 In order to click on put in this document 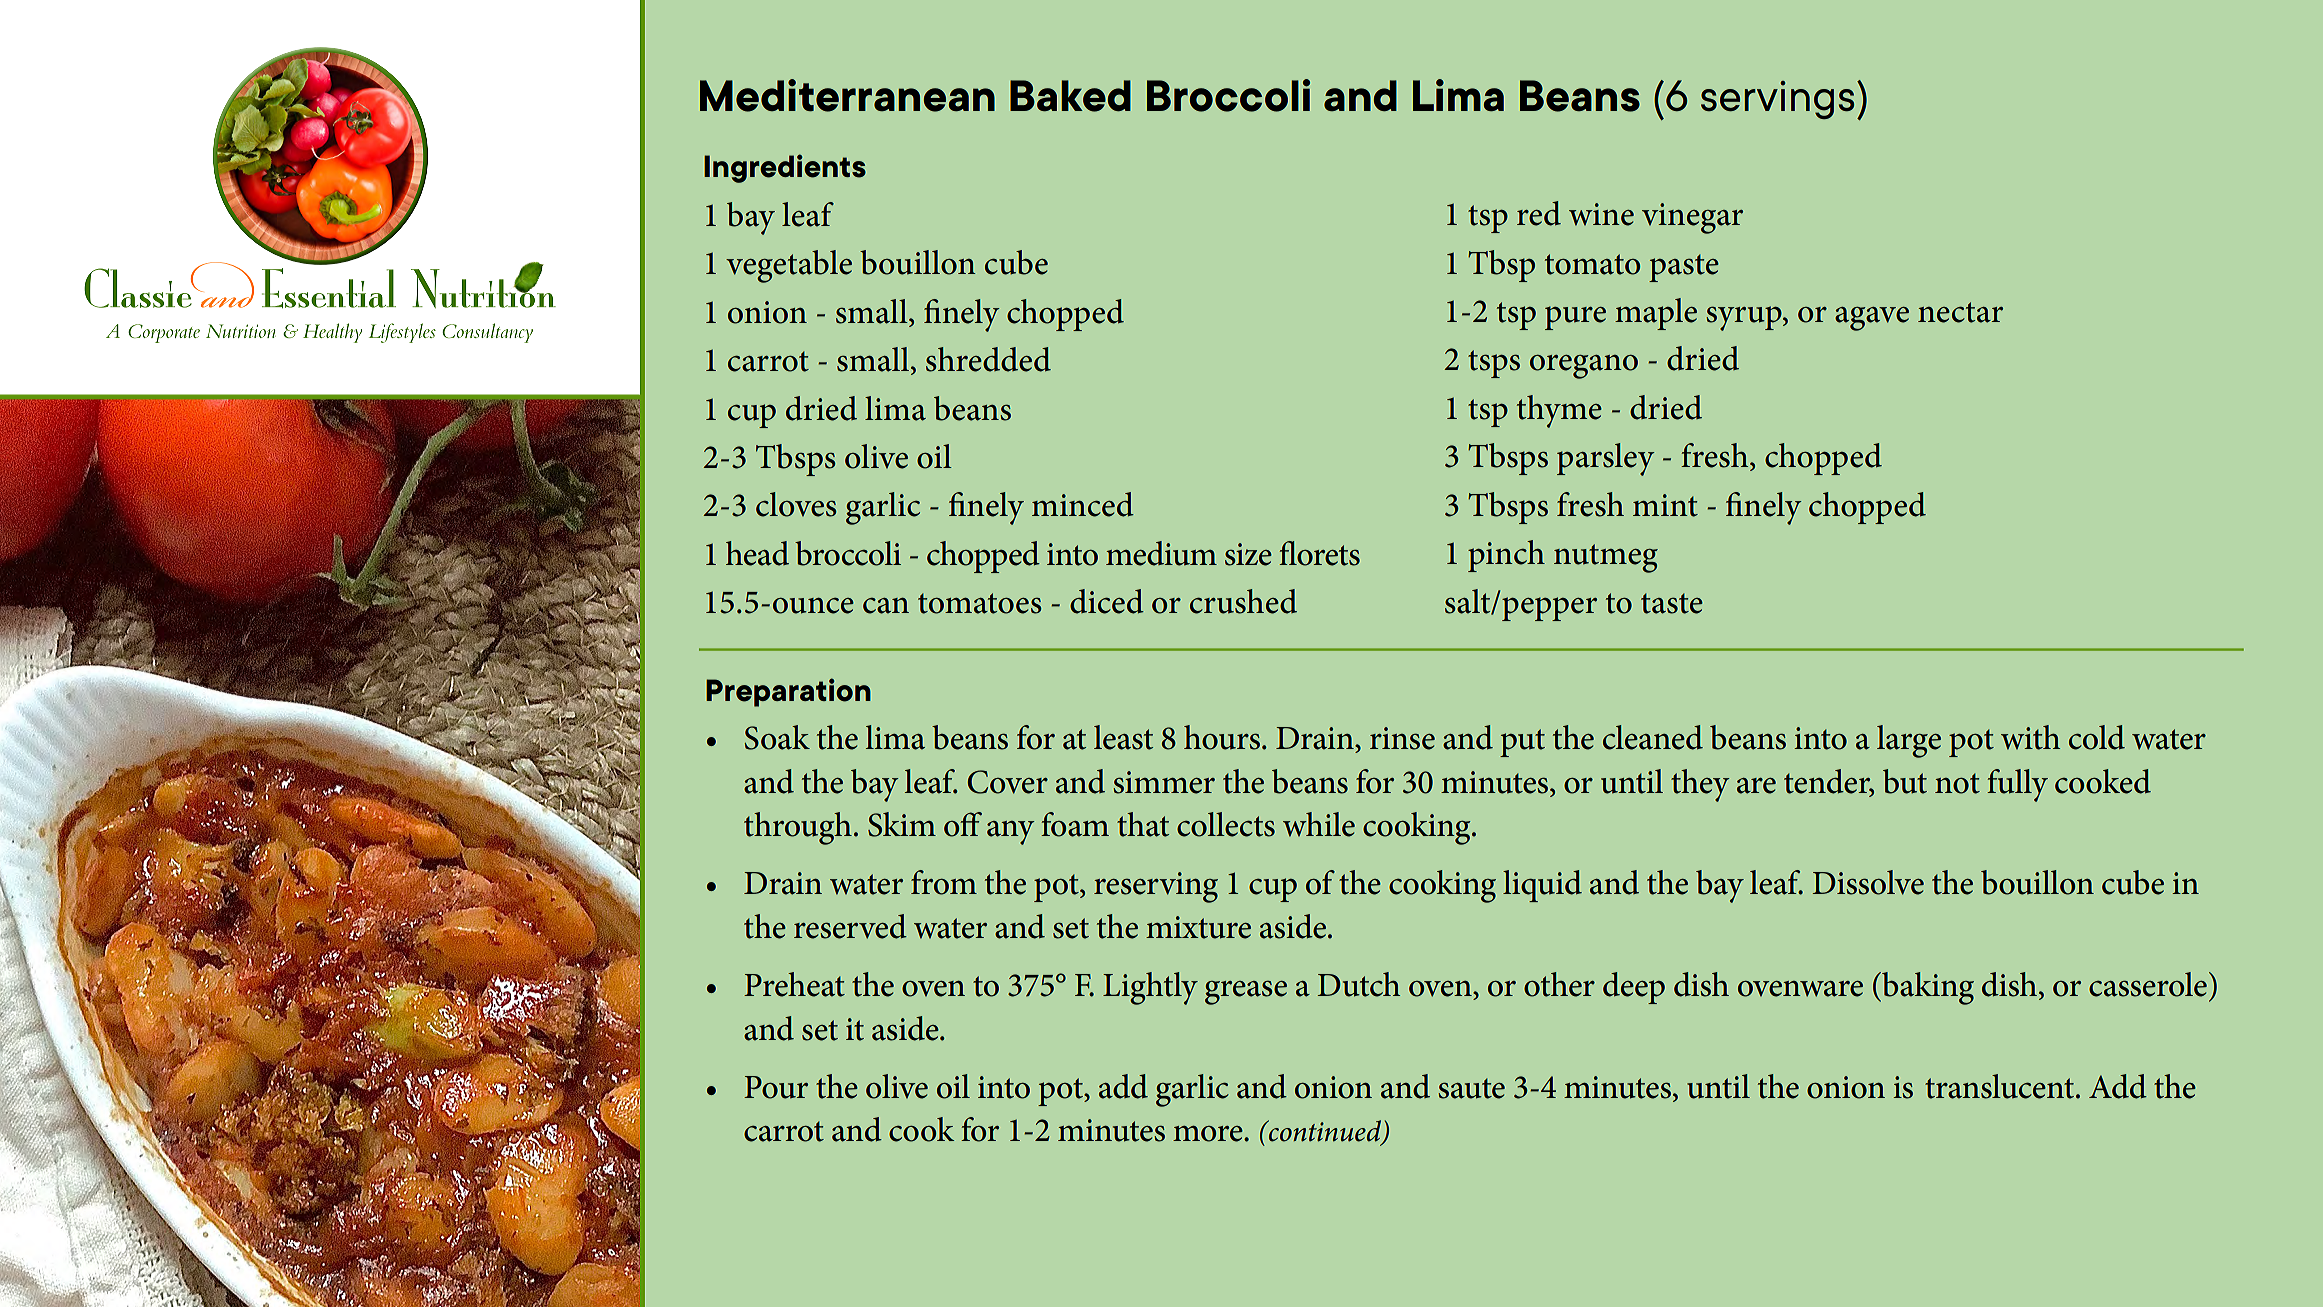, I will do `click(1522, 743)`.
